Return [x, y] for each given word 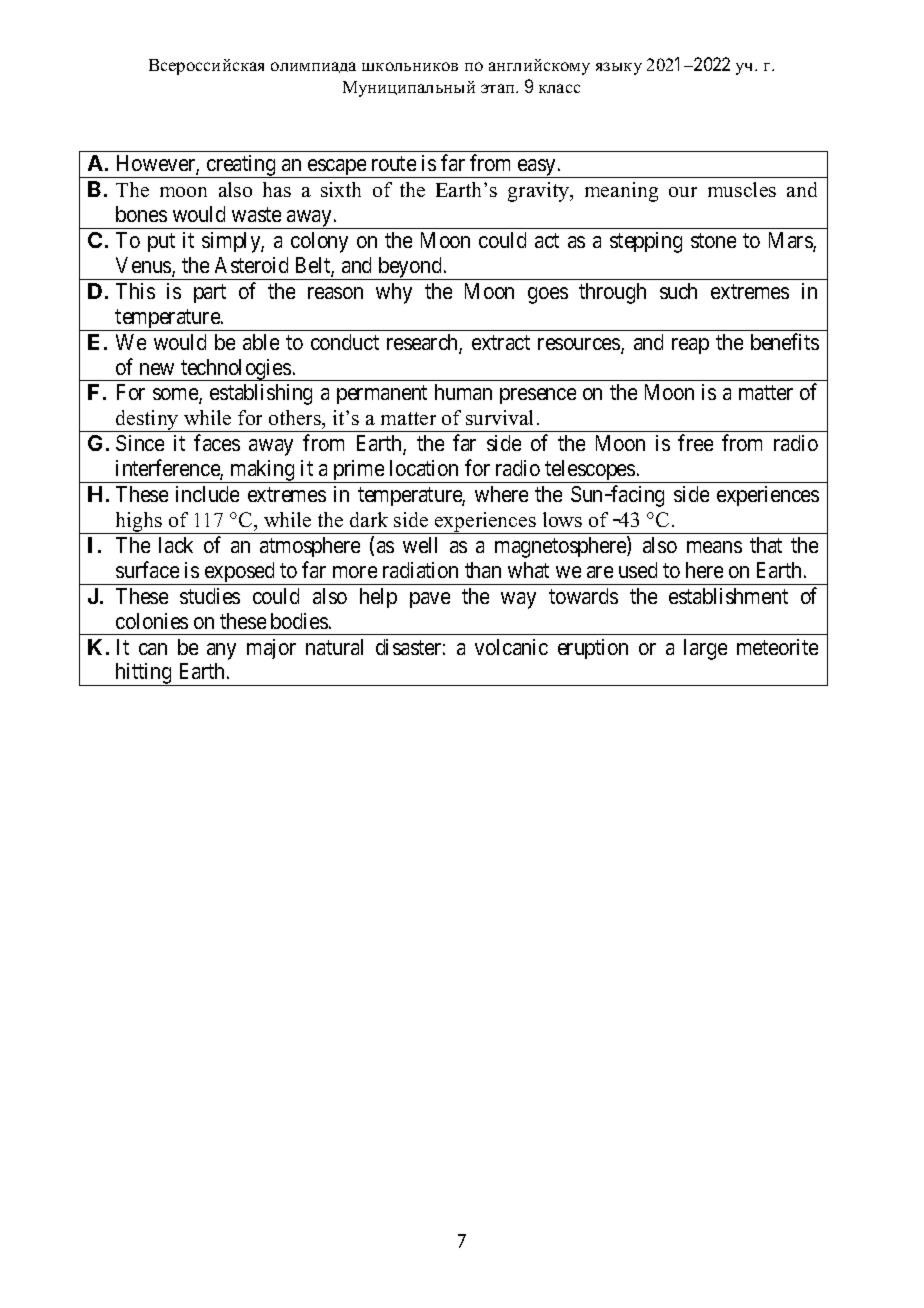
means [714, 547]
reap [690, 346]
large [705, 649]
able [261, 342]
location [424, 468]
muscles [742, 189]
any [221, 651]
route [394, 164]
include [207, 494]
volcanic [511, 647]
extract [501, 342]
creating [241, 166]
